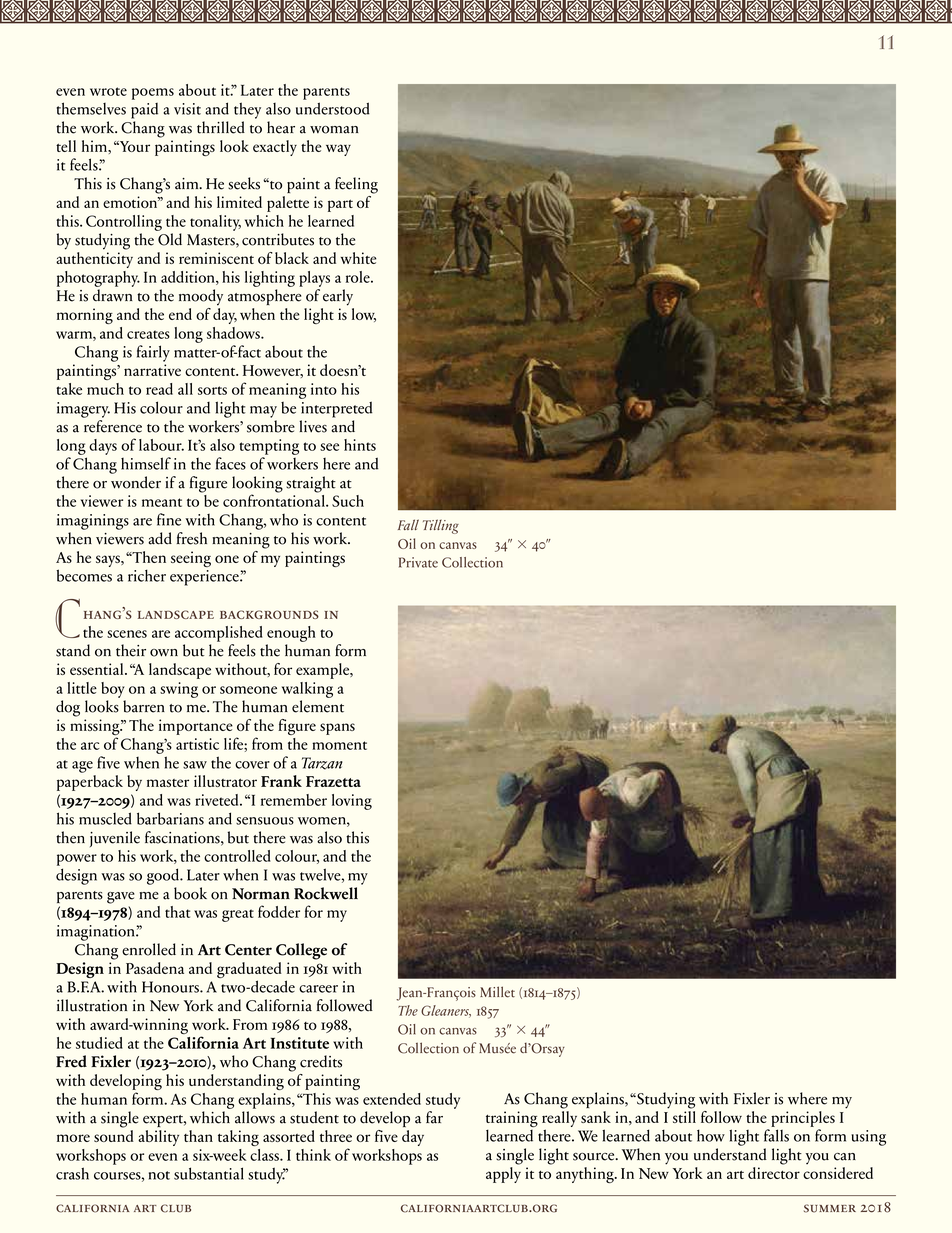  What do you see at coordinates (144, 111) in the page?
I see `paid` at bounding box center [144, 111].
